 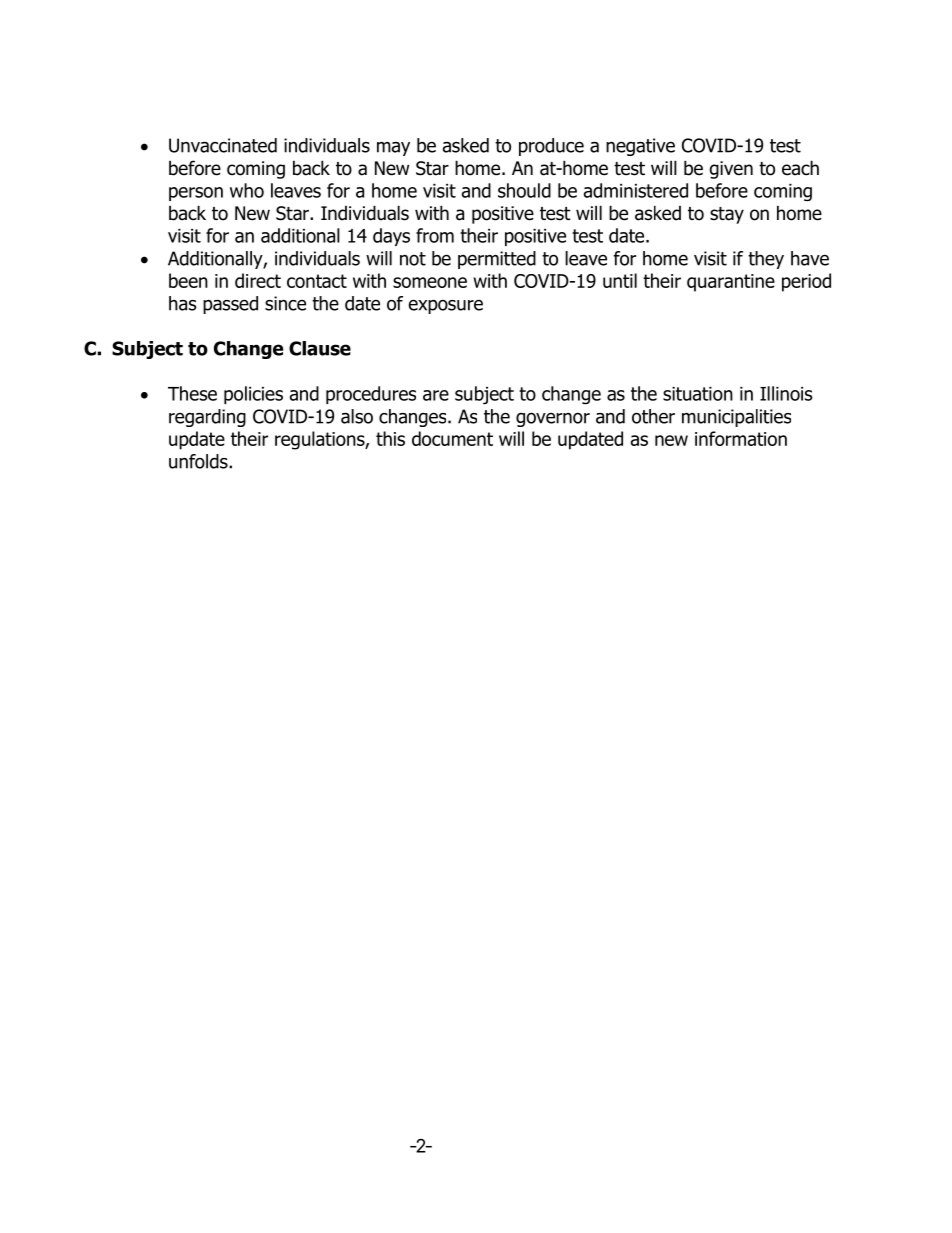 What do you see at coordinates (551, 147) in the screenshot?
I see `produce` at bounding box center [551, 147].
